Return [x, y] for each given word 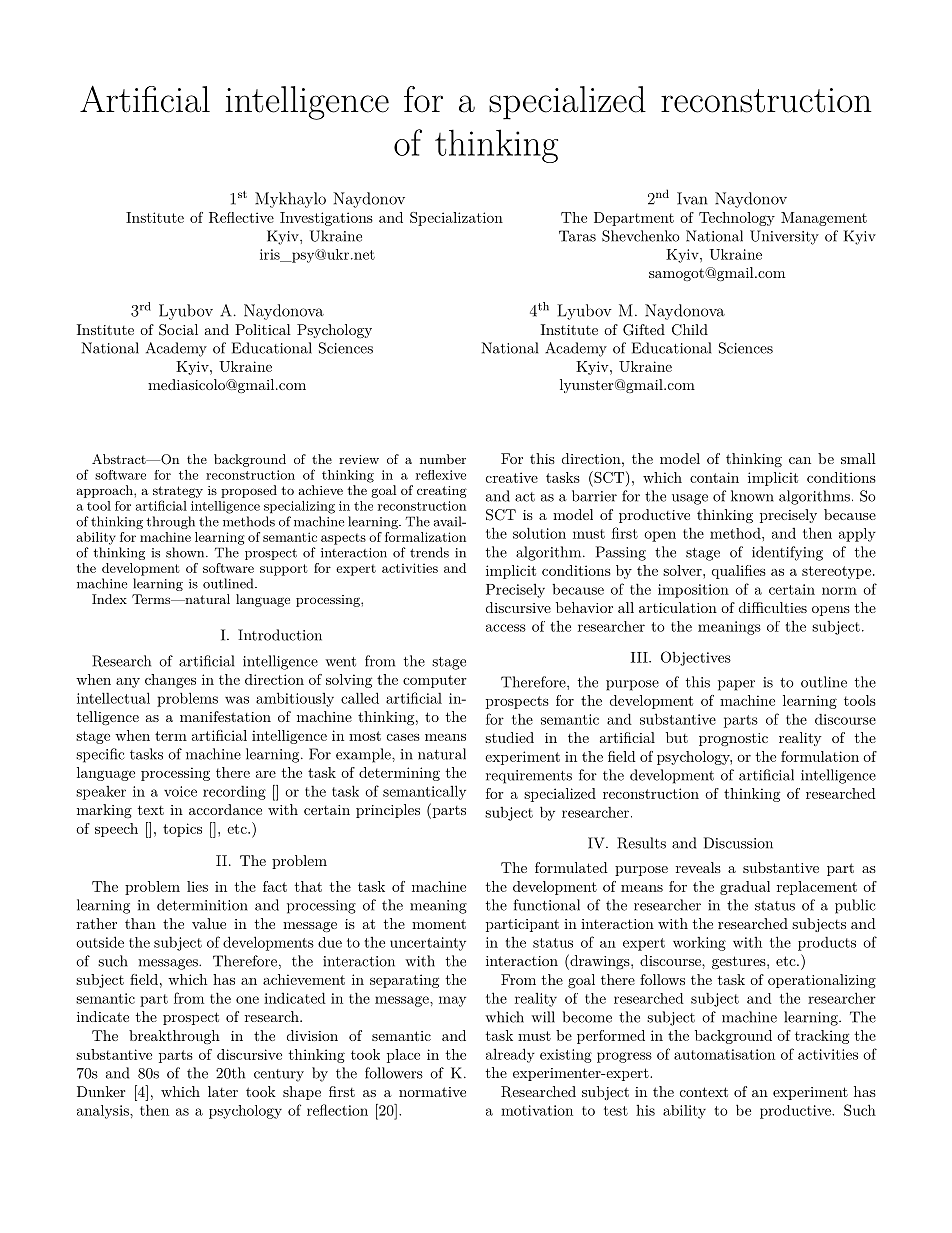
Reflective [241, 217]
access [506, 628]
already [510, 1055]
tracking [822, 1037]
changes [170, 681]
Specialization [456, 219]
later [223, 1091]
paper [736, 685]
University [784, 237]
